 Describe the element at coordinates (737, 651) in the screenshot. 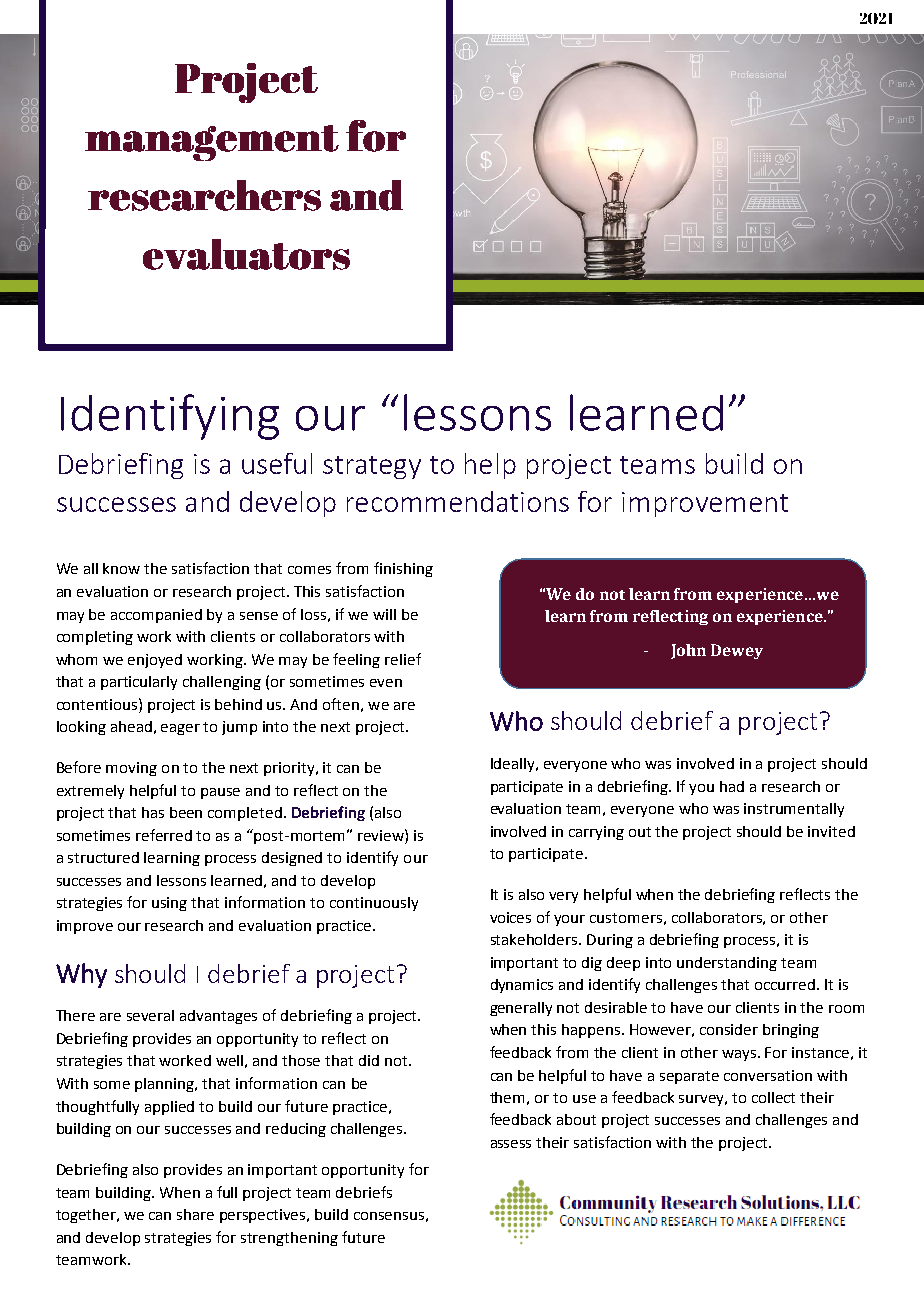

I see `Dewey` at that location.
